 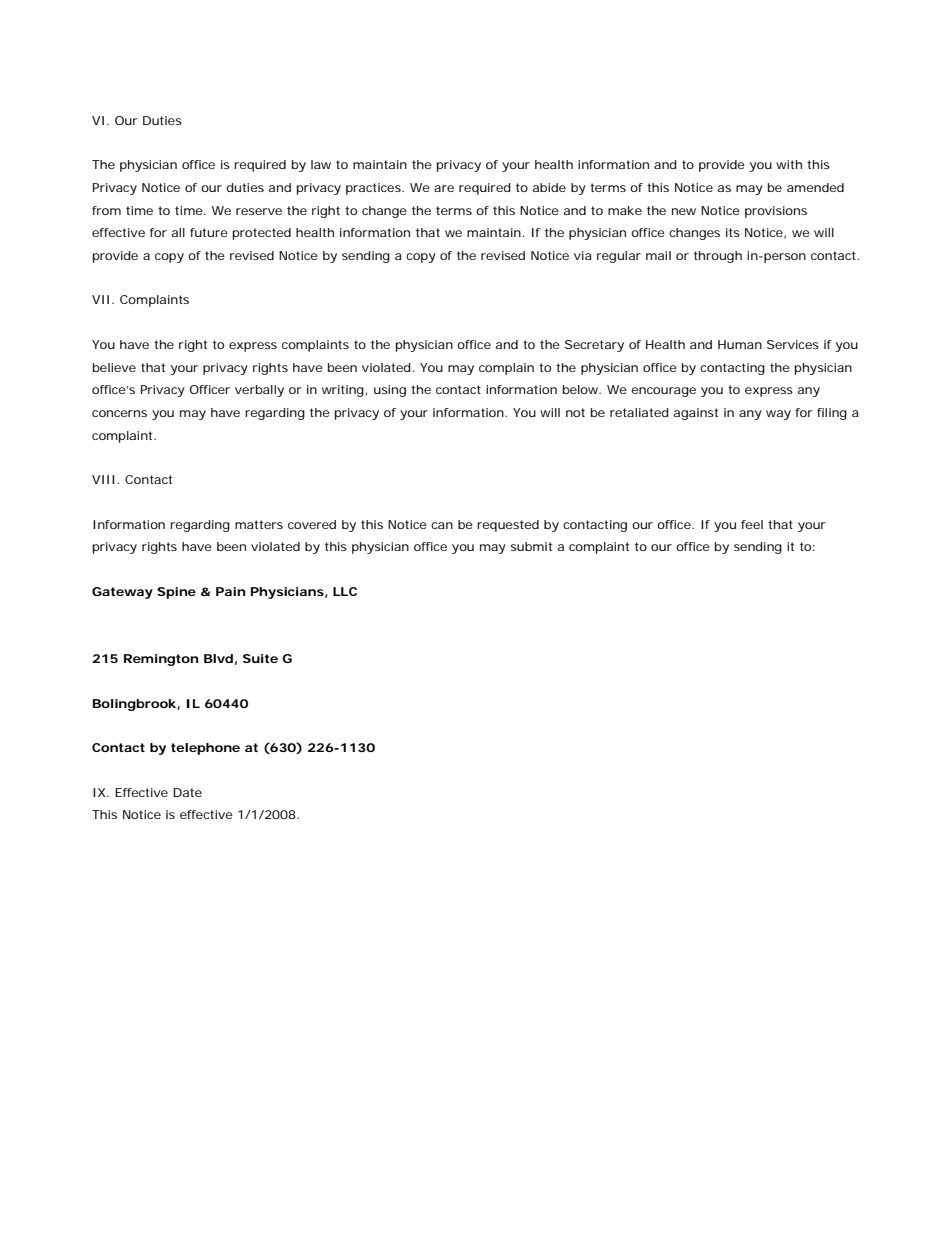 I want to click on Human, so click(x=740, y=344).
